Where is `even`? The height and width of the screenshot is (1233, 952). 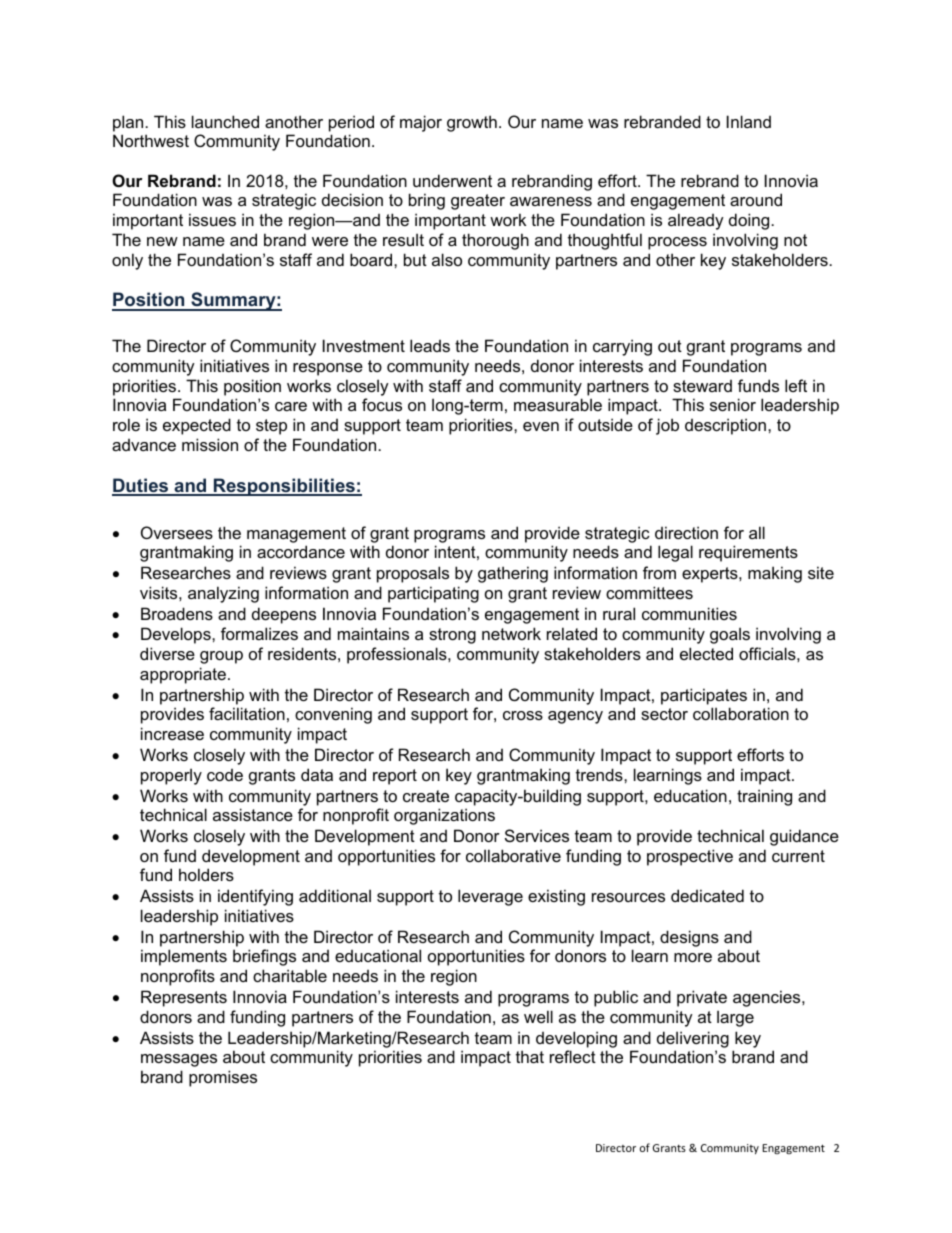 even is located at coordinates (541, 426).
